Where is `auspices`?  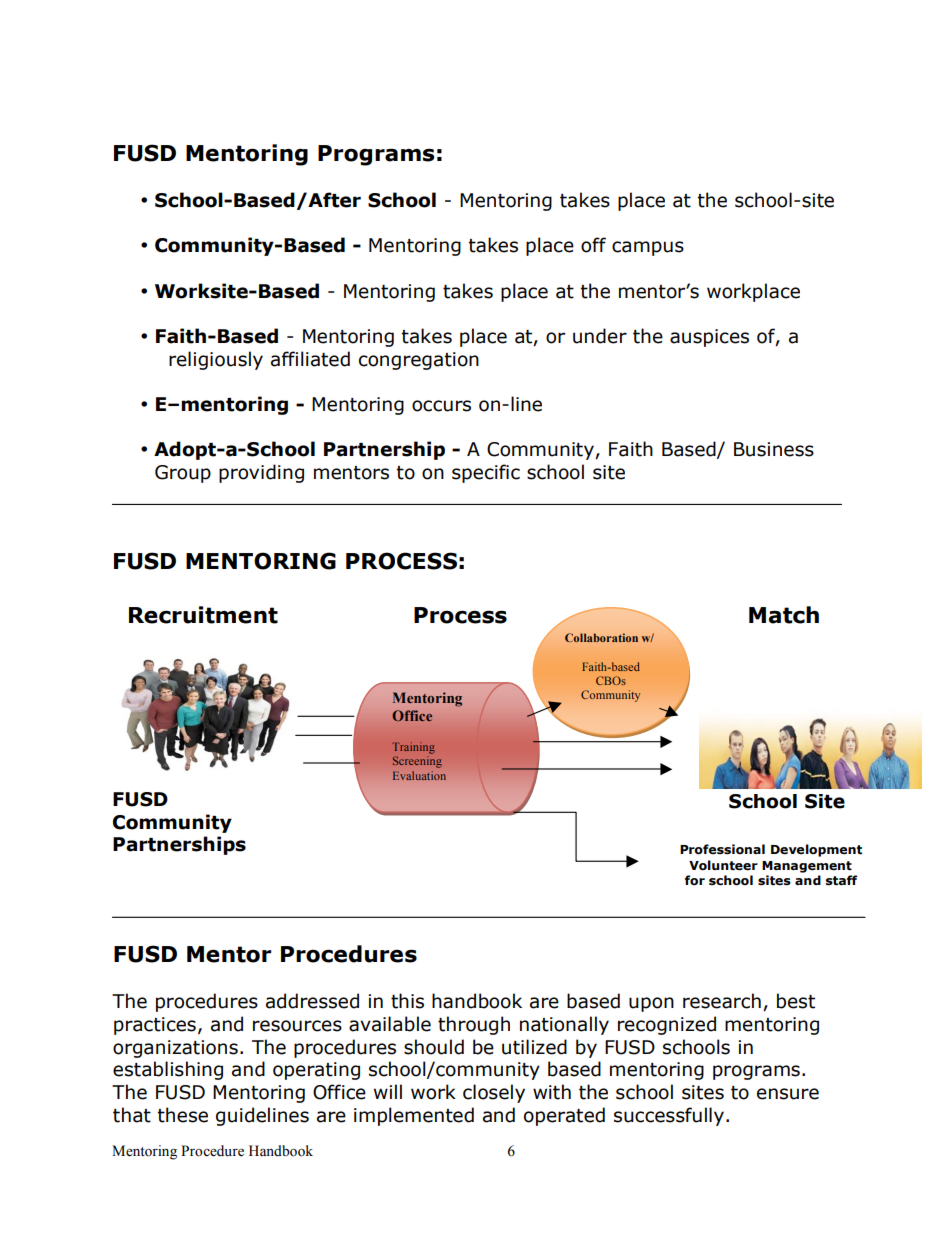 auspices is located at coordinates (709, 338).
